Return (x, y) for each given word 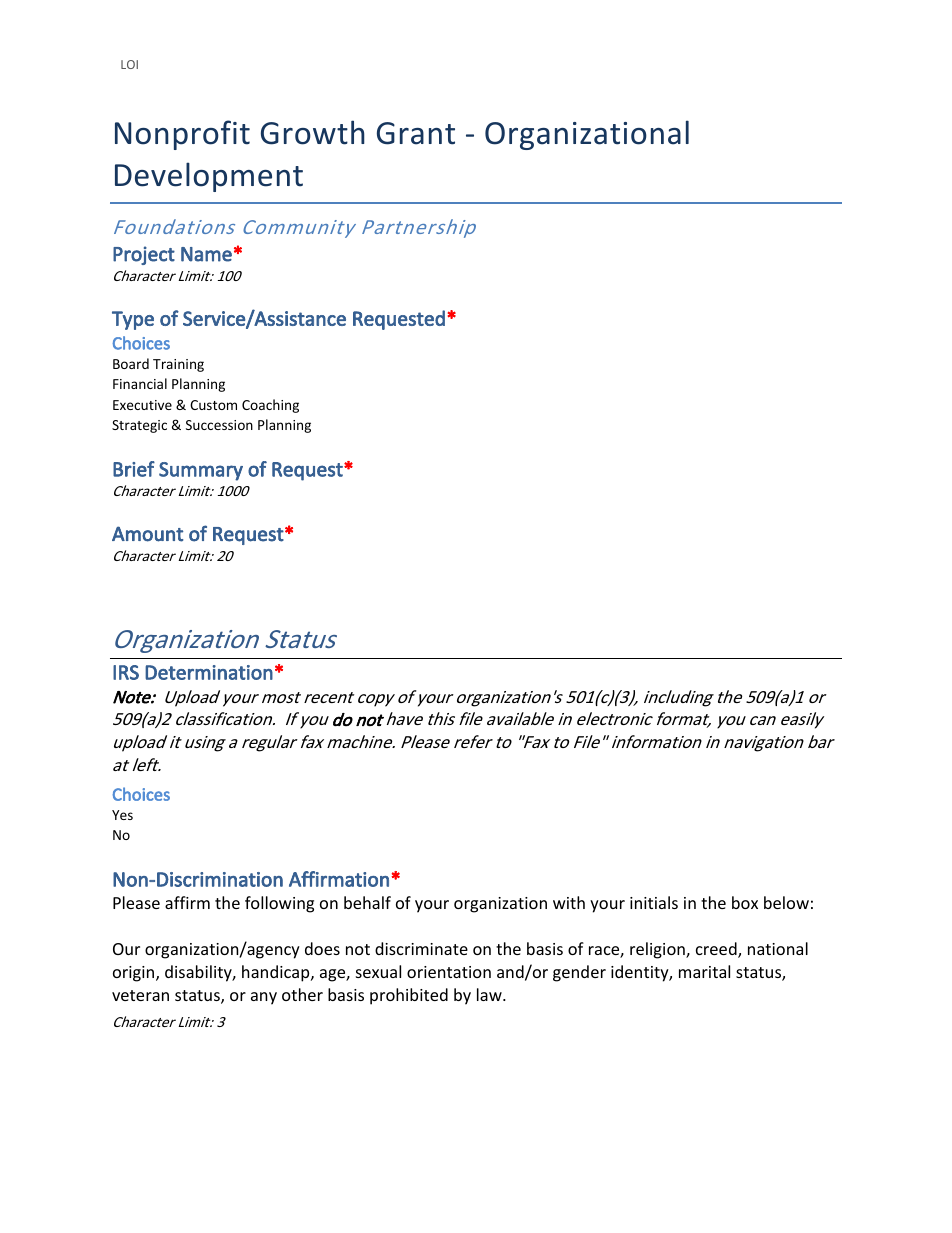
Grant (416, 133)
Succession (219, 425)
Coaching (270, 406)
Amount (147, 534)
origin (135, 974)
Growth (313, 132)
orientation (449, 972)
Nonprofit (182, 135)
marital (704, 971)
